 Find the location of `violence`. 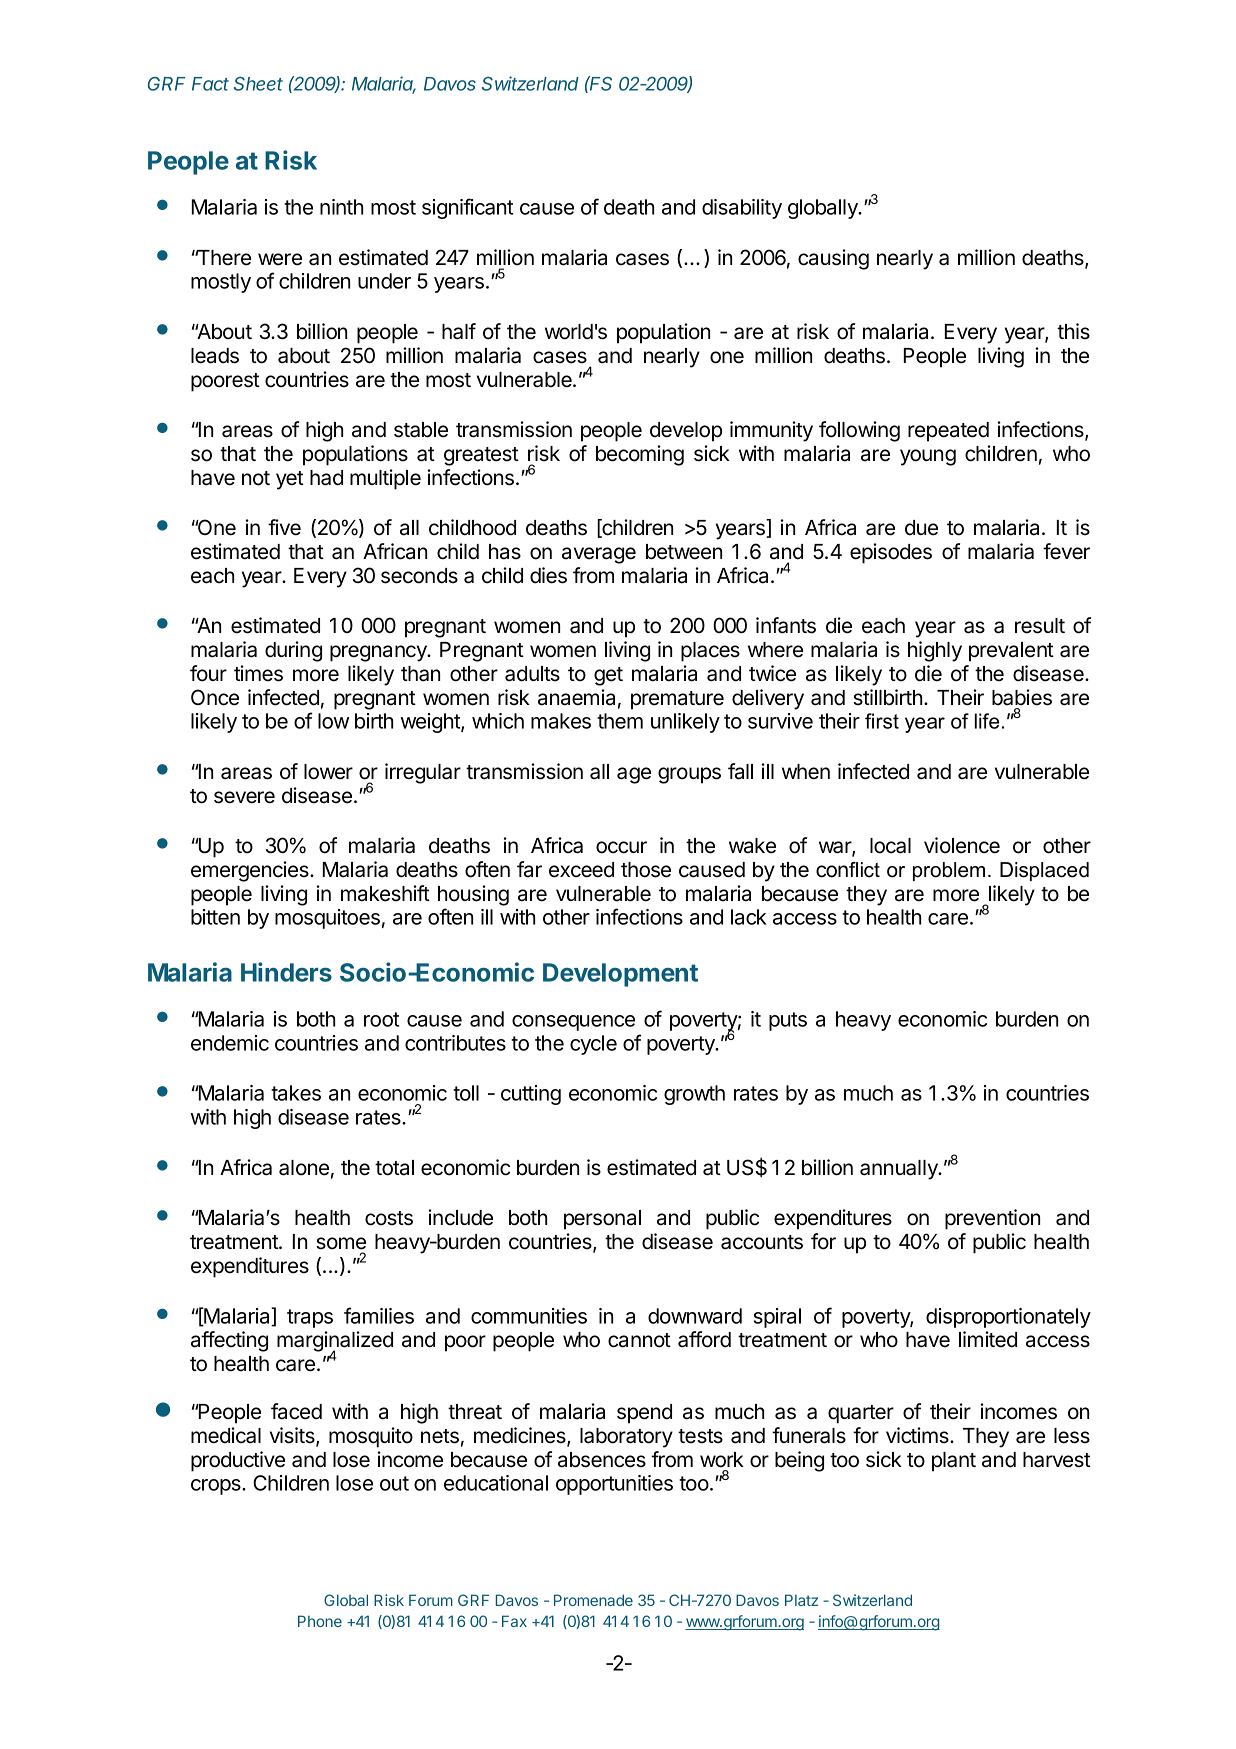

violence is located at coordinates (962, 845).
